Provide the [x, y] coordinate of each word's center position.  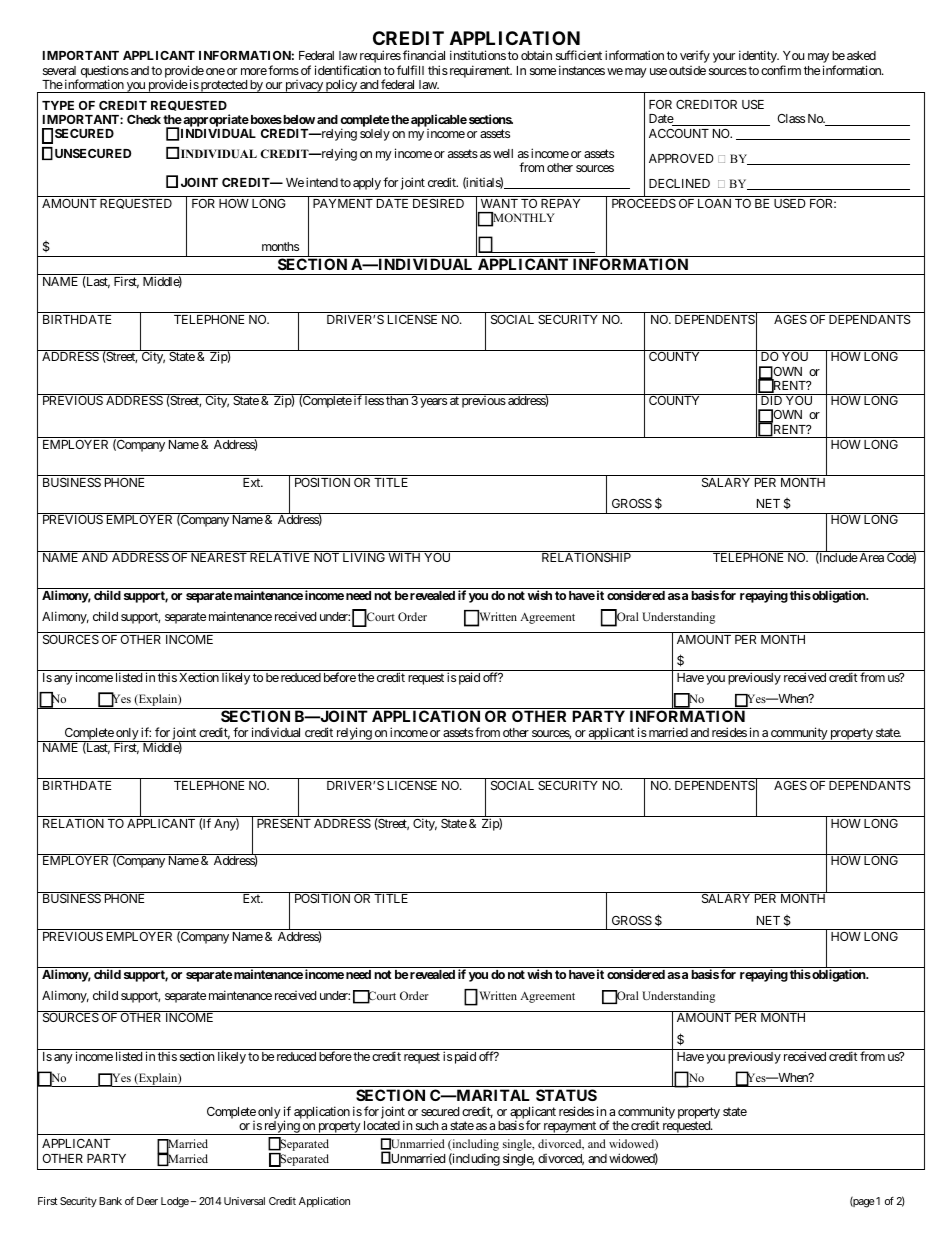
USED [790, 203]
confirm [781, 70]
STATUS [566, 1095]
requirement [479, 71]
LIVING [364, 557]
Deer [147, 1201]
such [427, 1125]
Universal [244, 1201]
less [374, 400]
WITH [404, 557]
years [433, 403]
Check [144, 119]
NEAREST [219, 557]
